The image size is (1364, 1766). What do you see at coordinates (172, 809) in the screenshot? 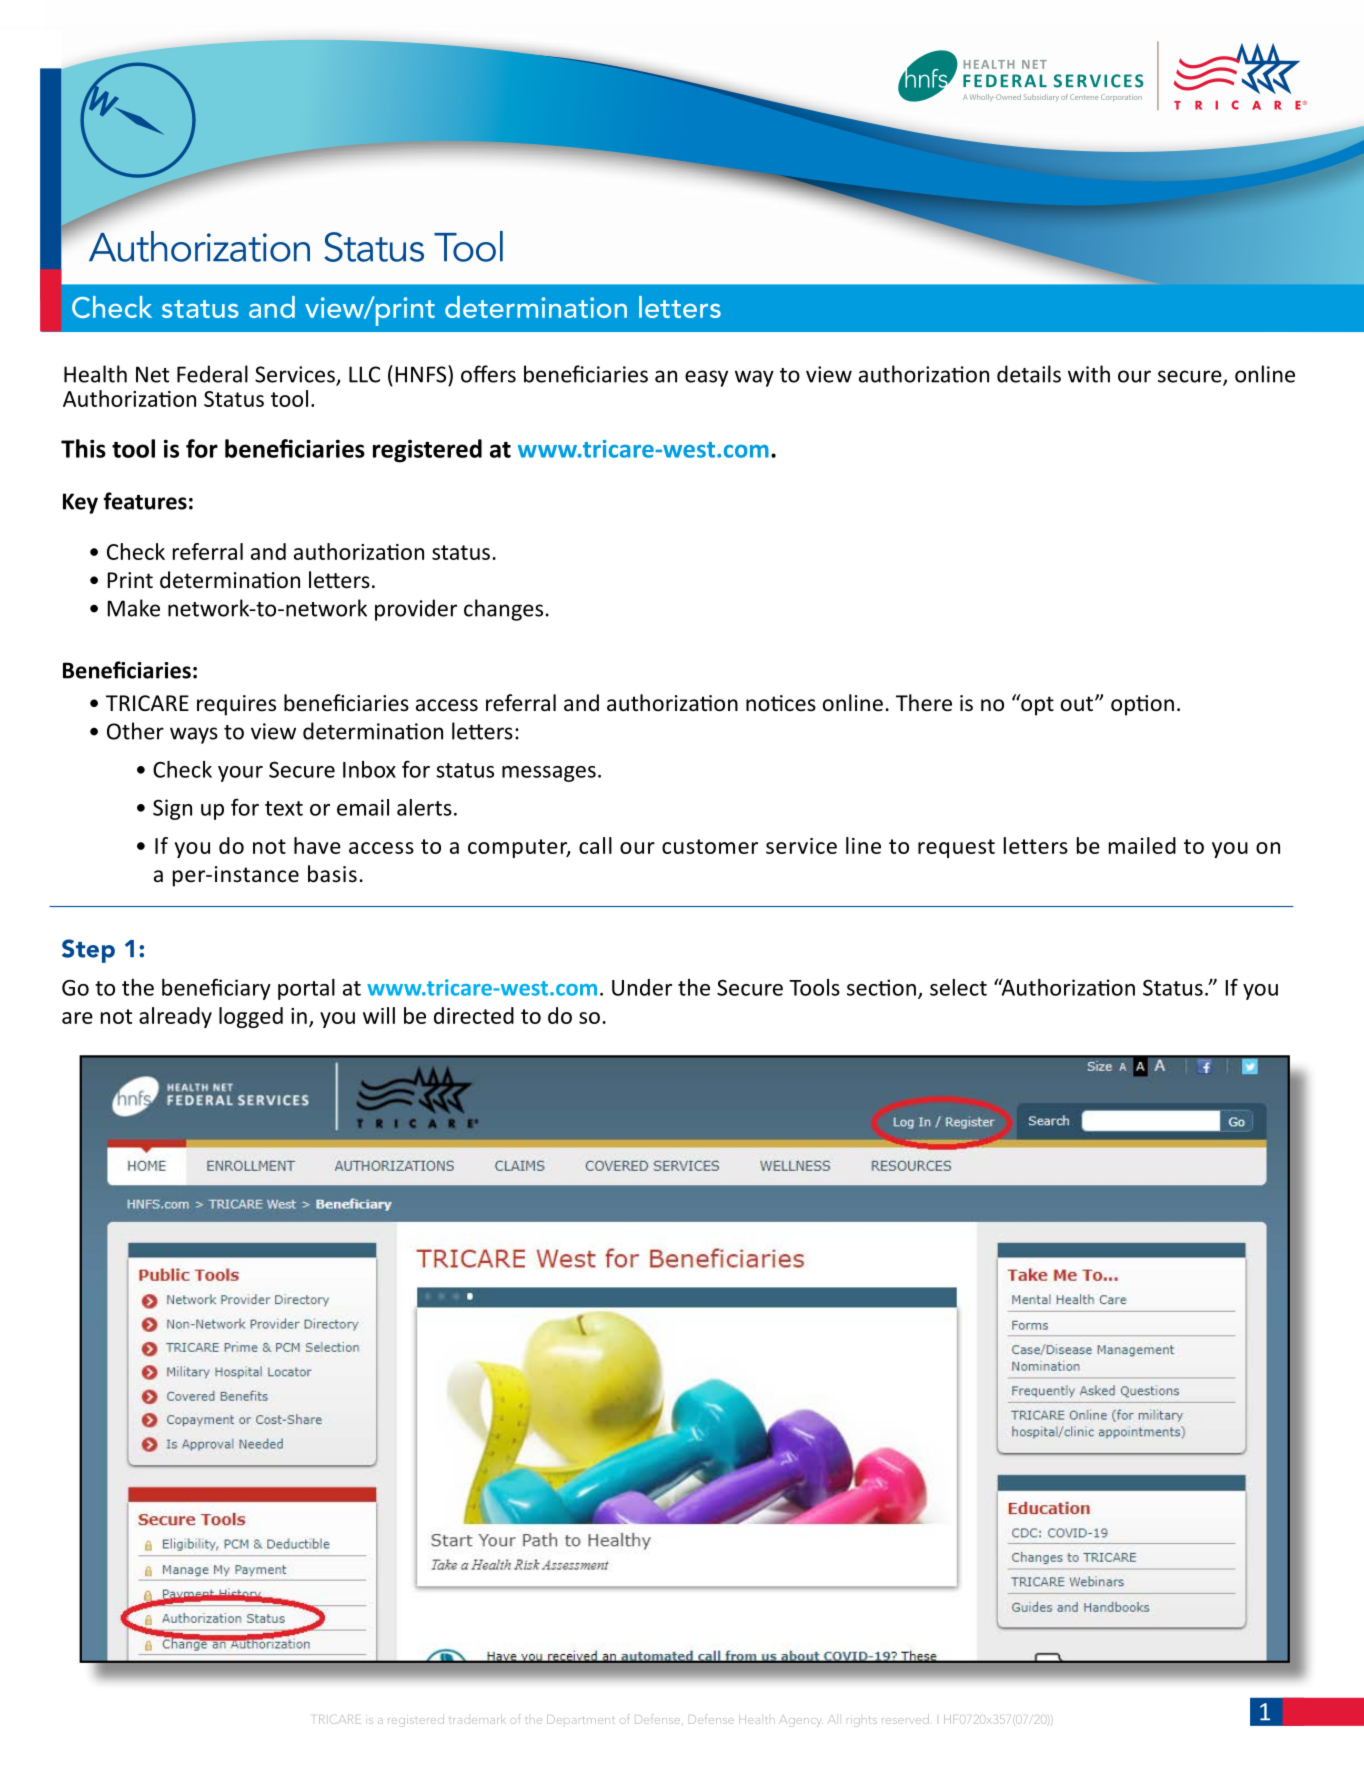
I see `Sign` at bounding box center [172, 809].
